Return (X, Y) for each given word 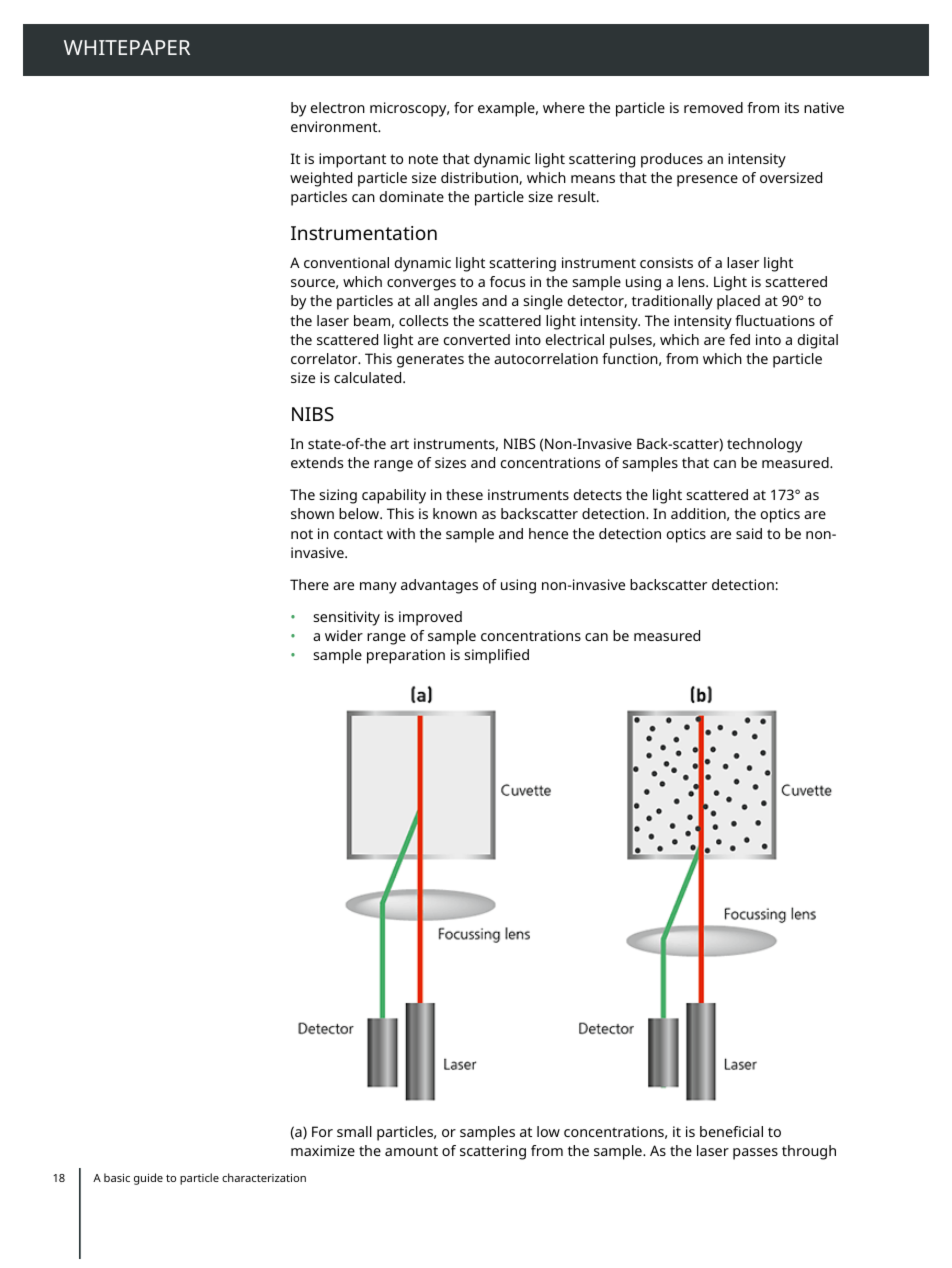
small (354, 1131)
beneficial (731, 1131)
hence (548, 533)
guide (148, 1179)
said (749, 533)
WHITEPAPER (127, 47)
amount (411, 1151)
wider (344, 635)
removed (713, 107)
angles (455, 302)
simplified (497, 656)
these (464, 494)
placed (738, 302)
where (564, 107)
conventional (346, 262)
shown (312, 513)
